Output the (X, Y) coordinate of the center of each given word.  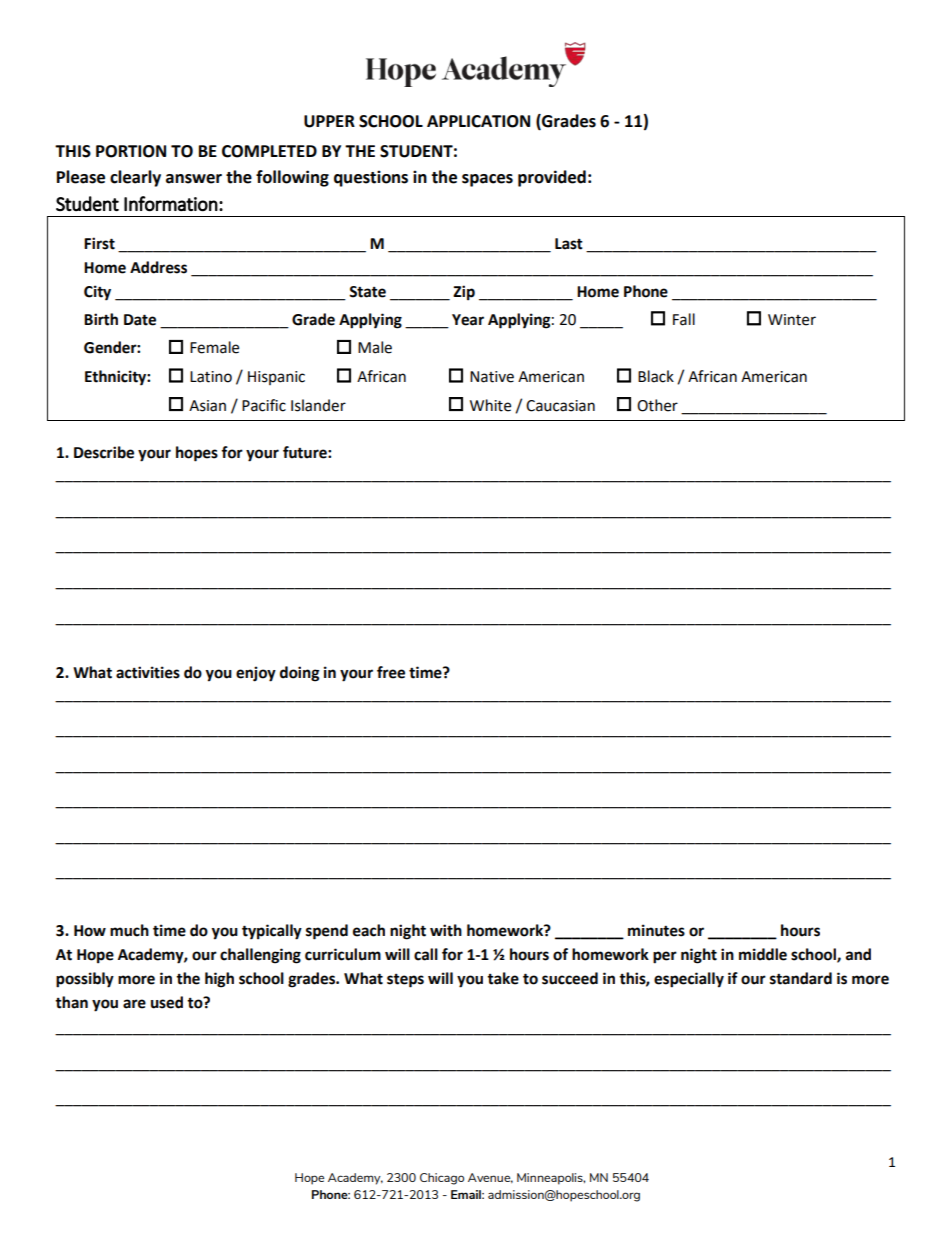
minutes (656, 930)
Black (656, 376)
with (446, 930)
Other (657, 405)
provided (552, 178)
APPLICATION (478, 121)
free (391, 672)
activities (148, 672)
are (134, 1004)
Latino (211, 377)
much (129, 930)
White (490, 405)
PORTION (131, 151)
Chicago (442, 1179)
